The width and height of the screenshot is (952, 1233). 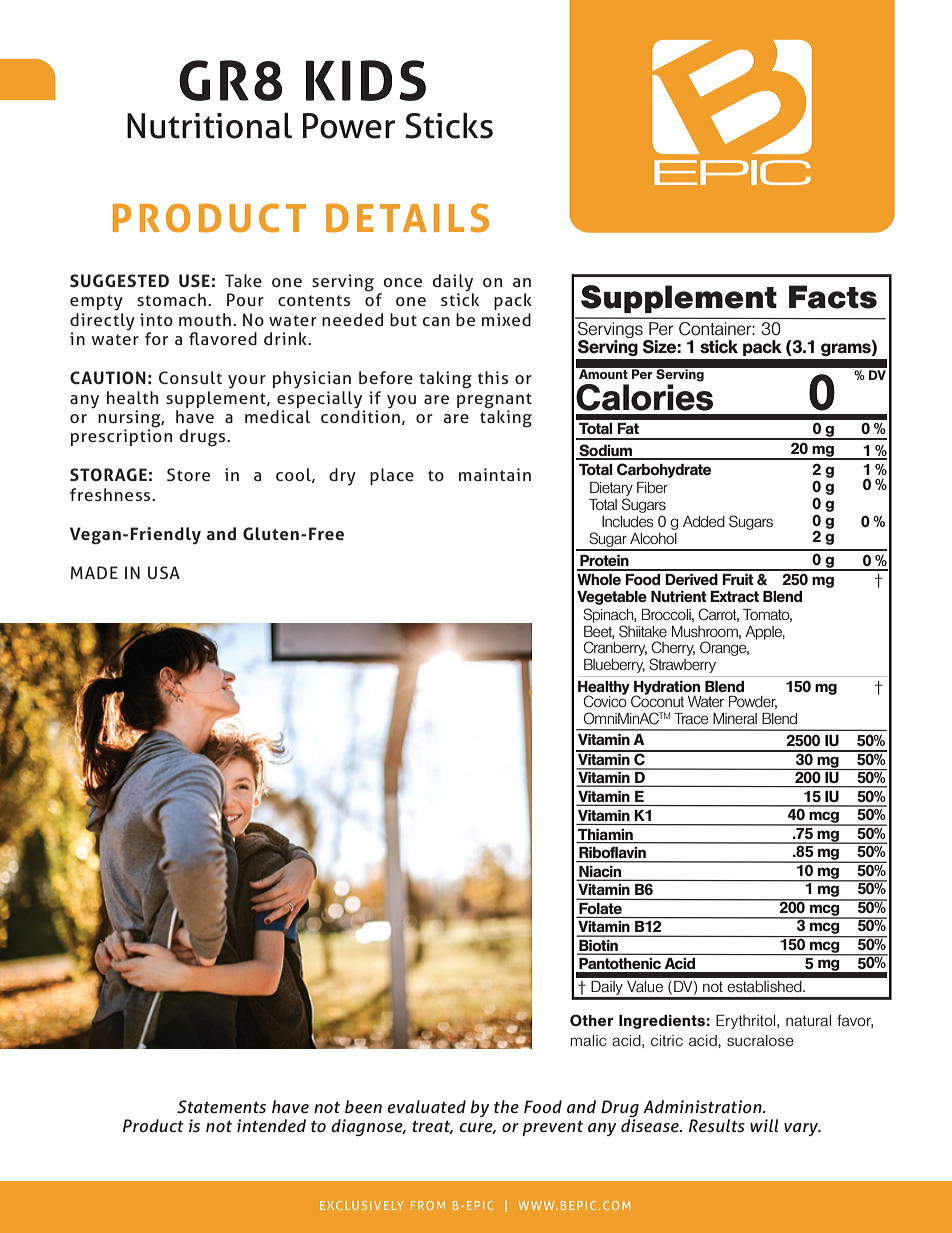 I want to click on Facts, so click(x=833, y=297).
